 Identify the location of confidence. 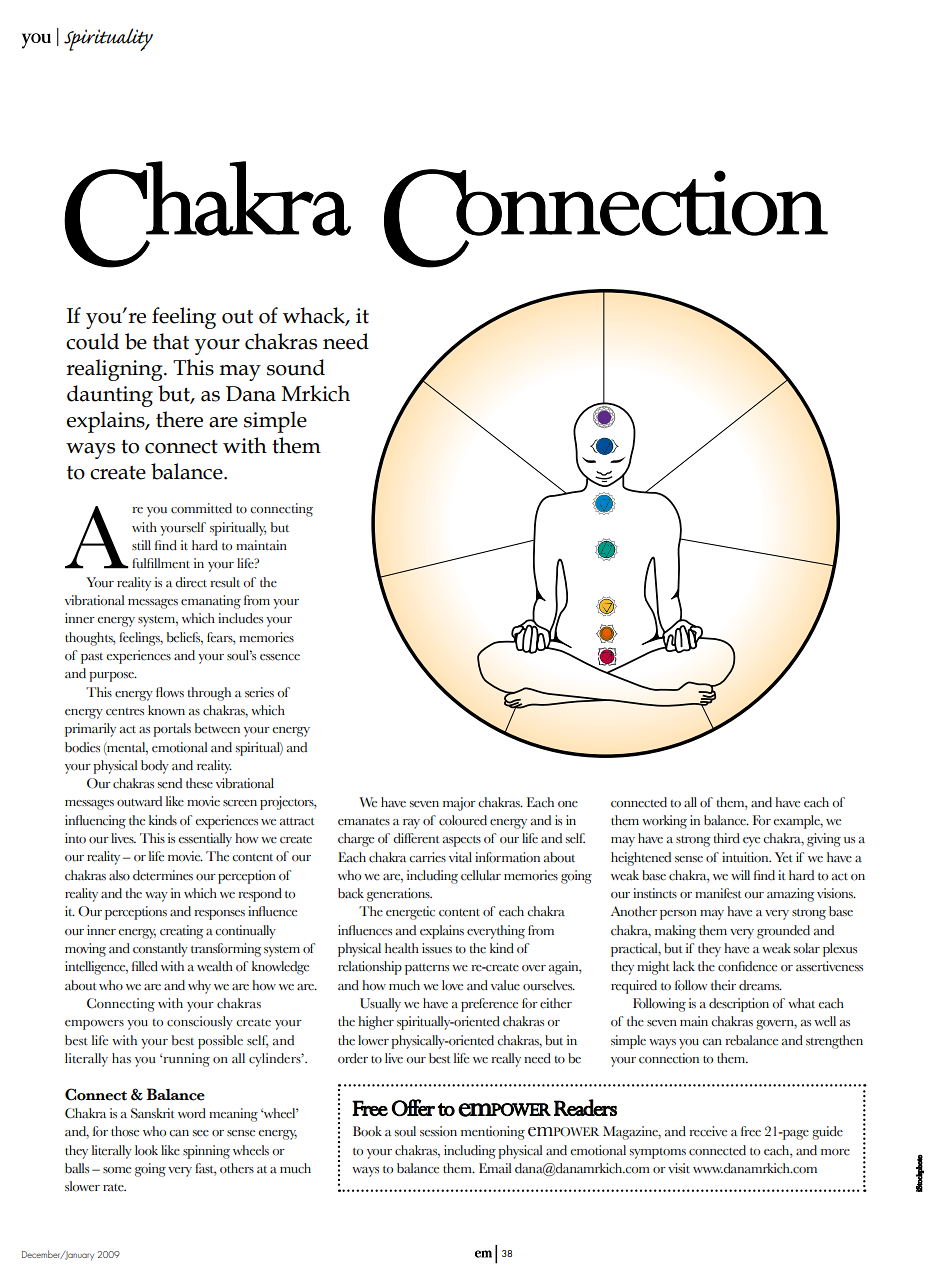
(747, 966).
